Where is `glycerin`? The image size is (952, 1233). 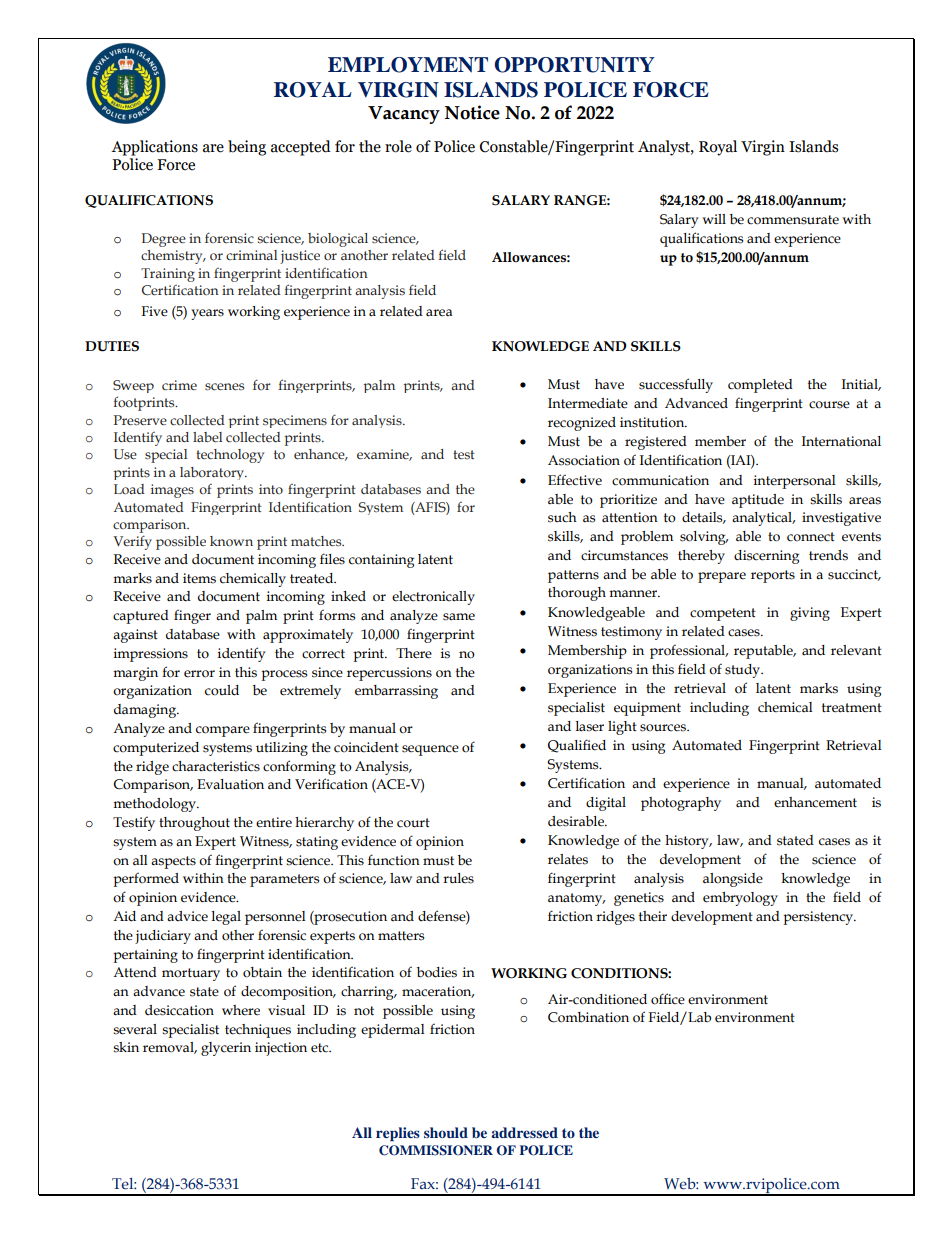 glycerin is located at coordinates (226, 1049).
